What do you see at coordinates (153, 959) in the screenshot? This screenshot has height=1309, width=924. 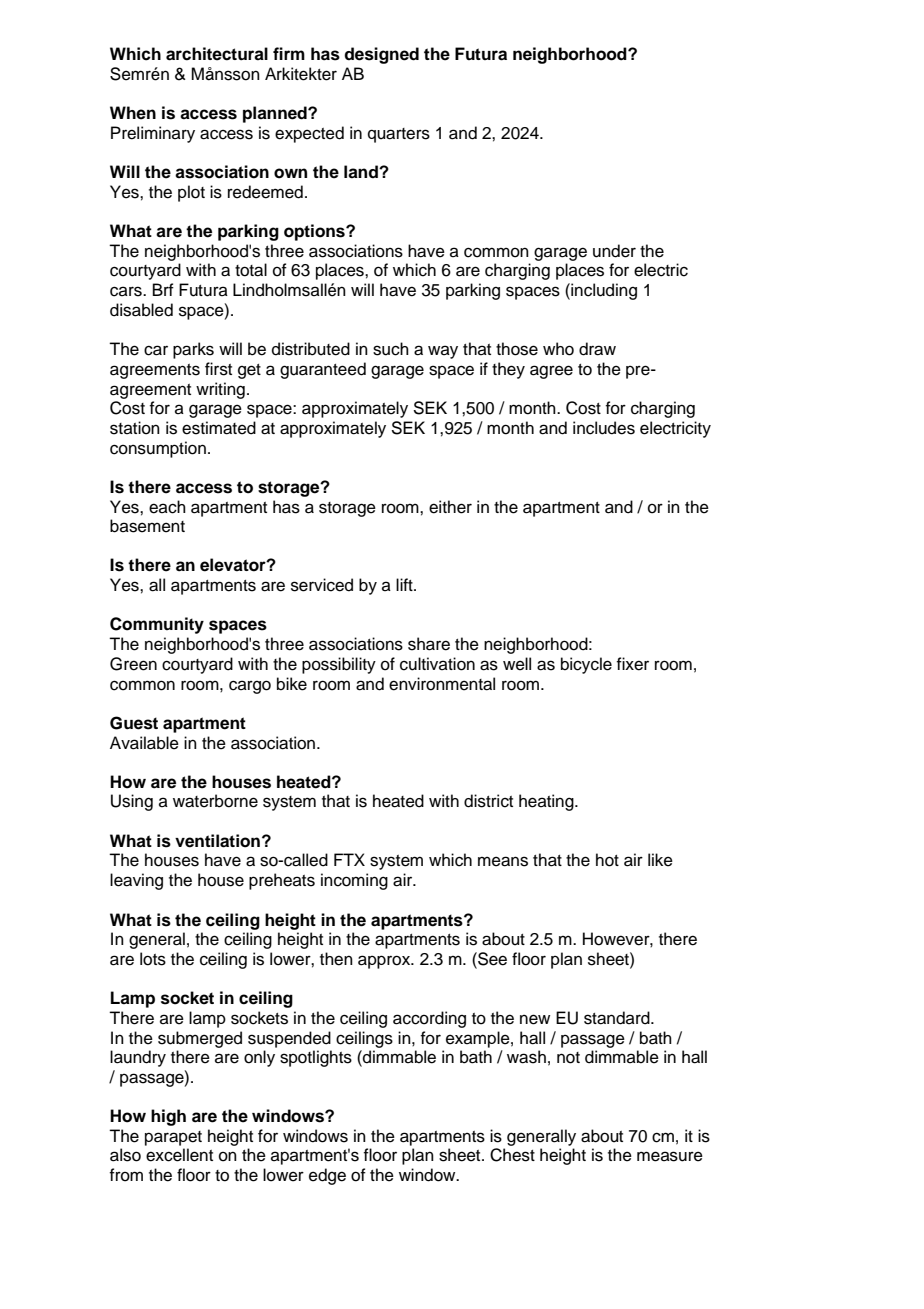 I see `lots` at bounding box center [153, 959].
